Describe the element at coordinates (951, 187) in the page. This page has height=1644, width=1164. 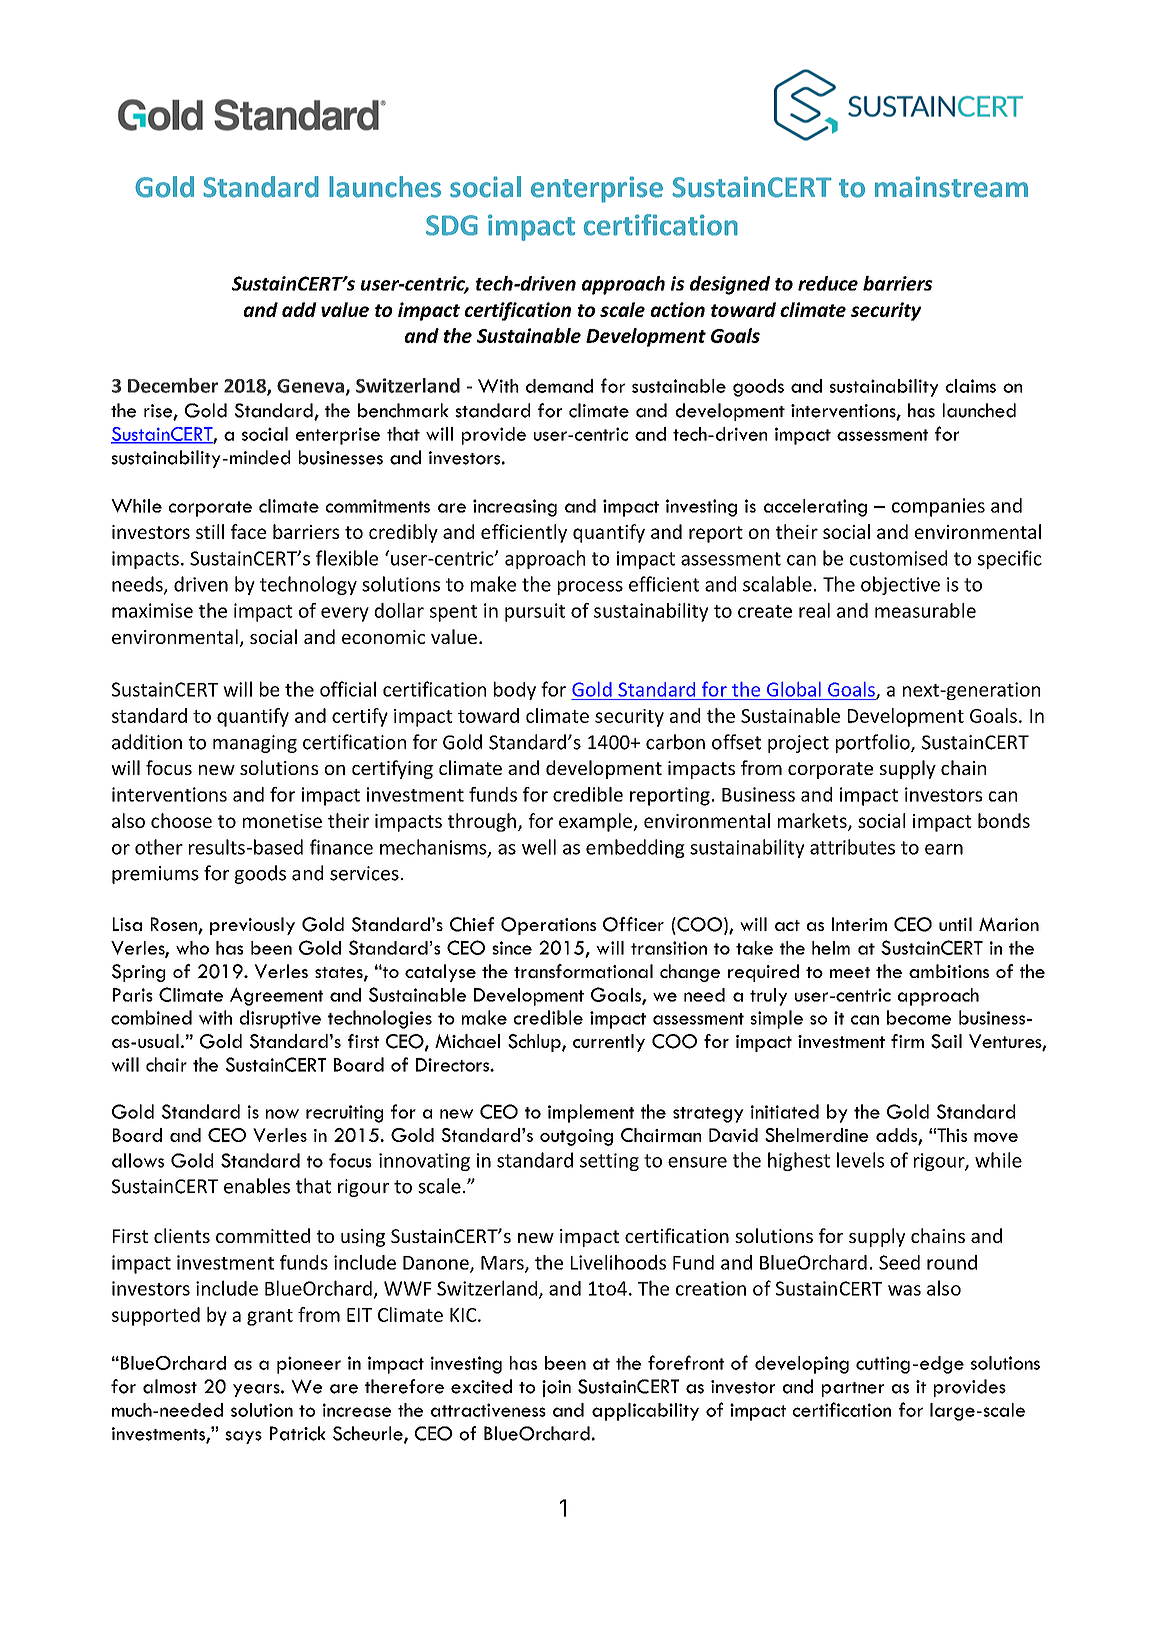
I see `mainstream` at that location.
